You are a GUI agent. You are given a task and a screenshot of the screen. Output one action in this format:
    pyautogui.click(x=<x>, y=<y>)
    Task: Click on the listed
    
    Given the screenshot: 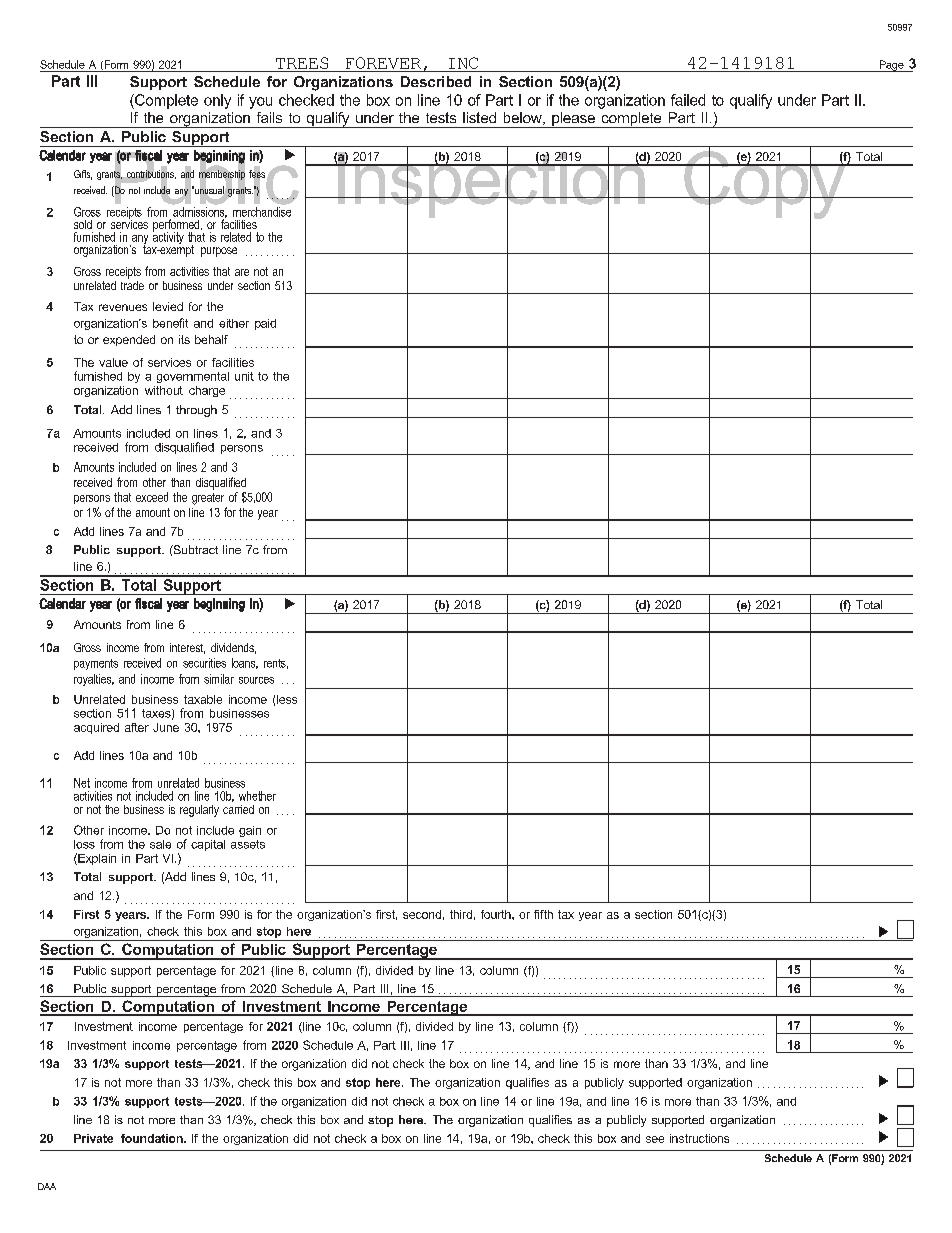 What is the action you would take?
    pyautogui.click(x=479, y=117)
